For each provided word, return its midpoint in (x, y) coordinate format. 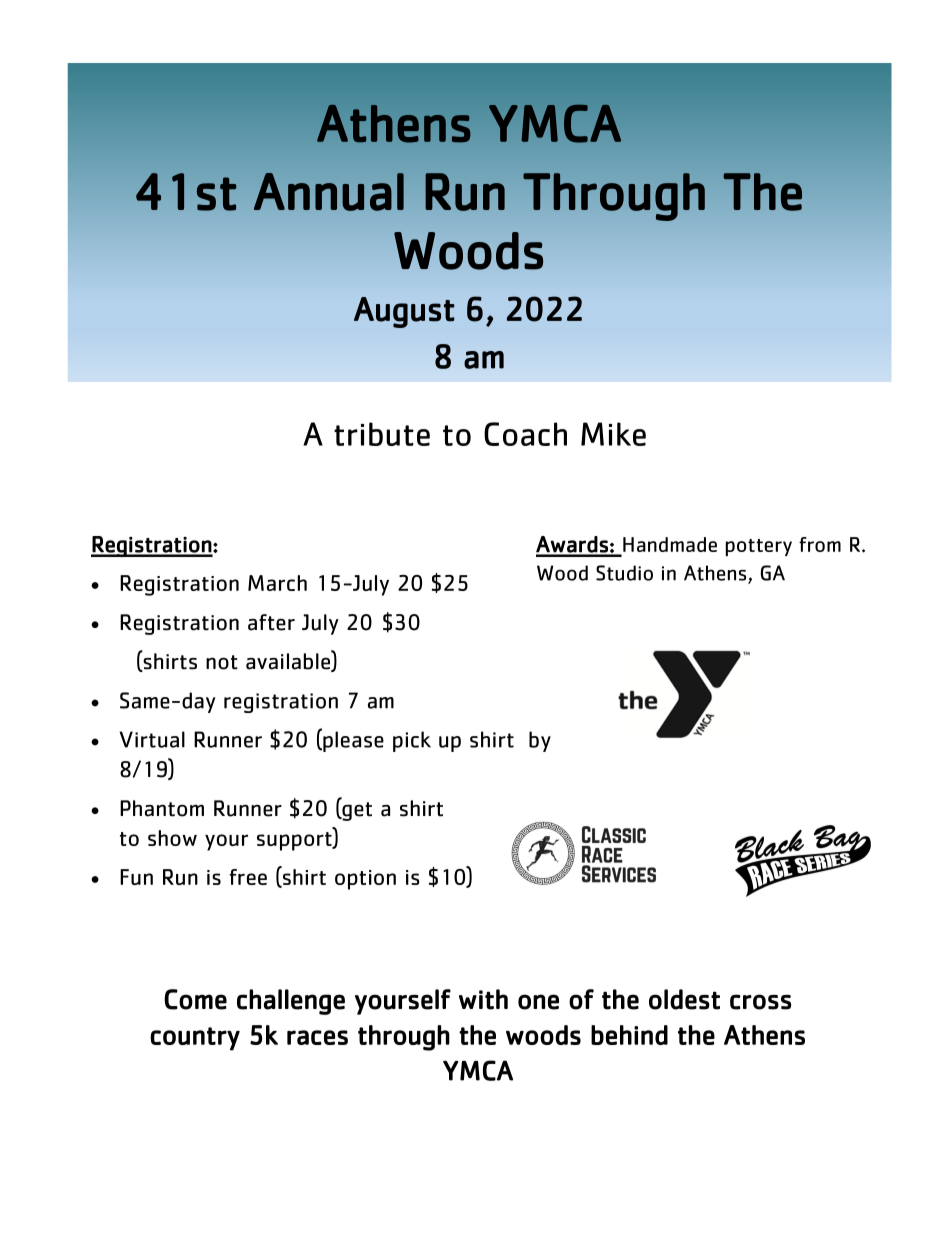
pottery (759, 547)
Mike (613, 434)
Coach (525, 434)
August (404, 312)
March (277, 583)
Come (195, 999)
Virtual (152, 739)
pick (412, 741)
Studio (624, 573)
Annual (329, 192)
